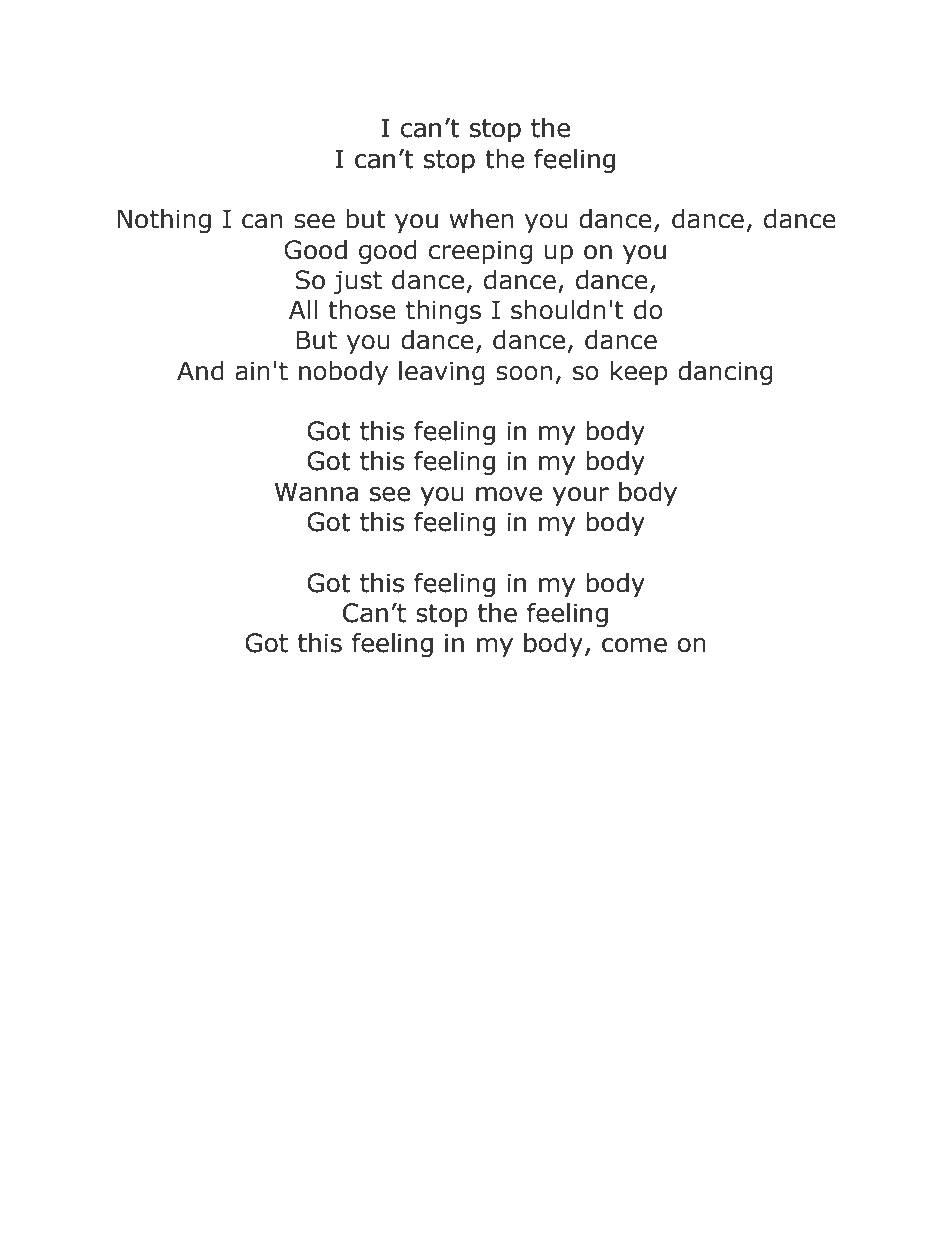  What do you see at coordinates (200, 371) in the screenshot?
I see `And` at bounding box center [200, 371].
